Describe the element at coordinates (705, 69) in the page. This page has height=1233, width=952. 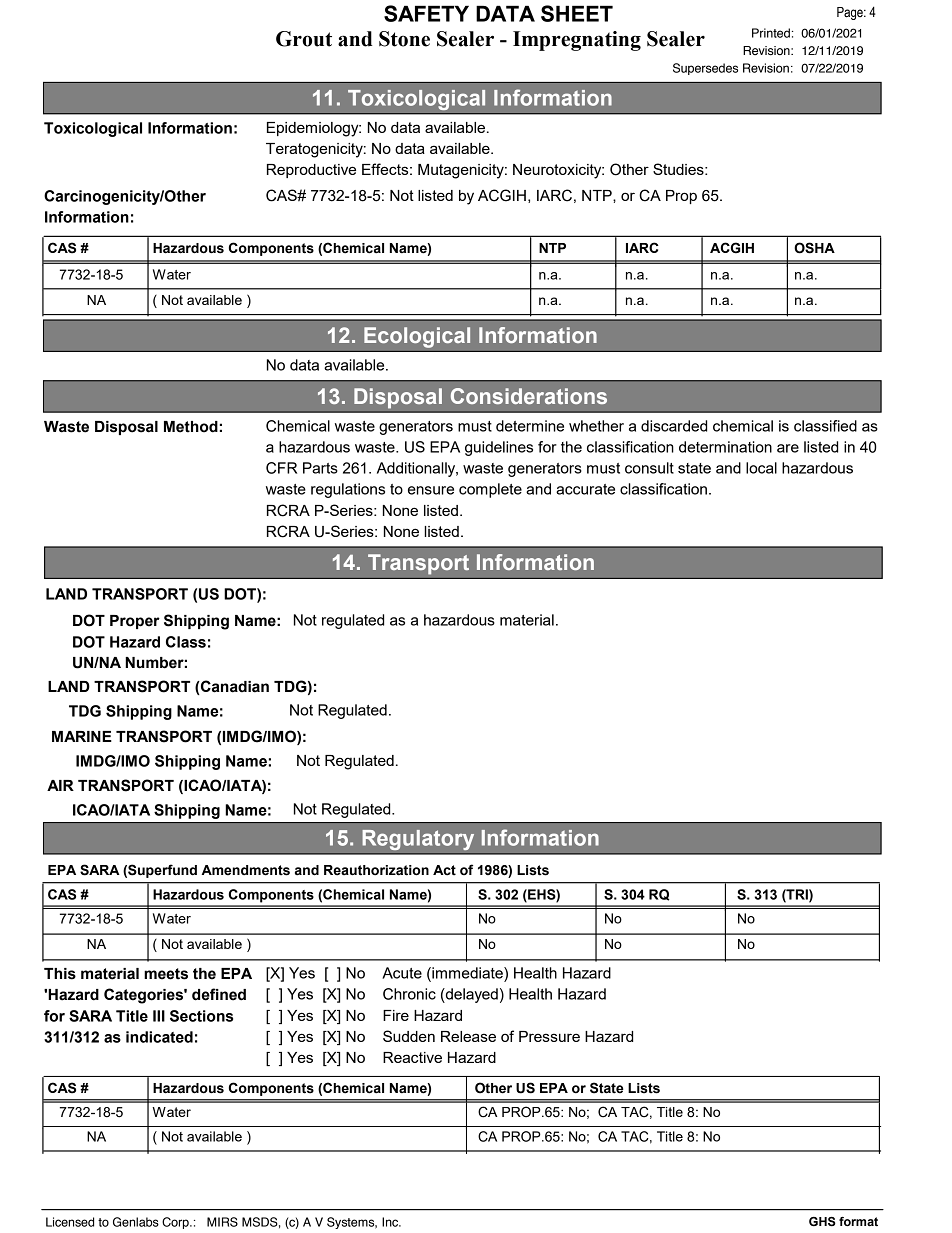
I see `Supersedes` at that location.
